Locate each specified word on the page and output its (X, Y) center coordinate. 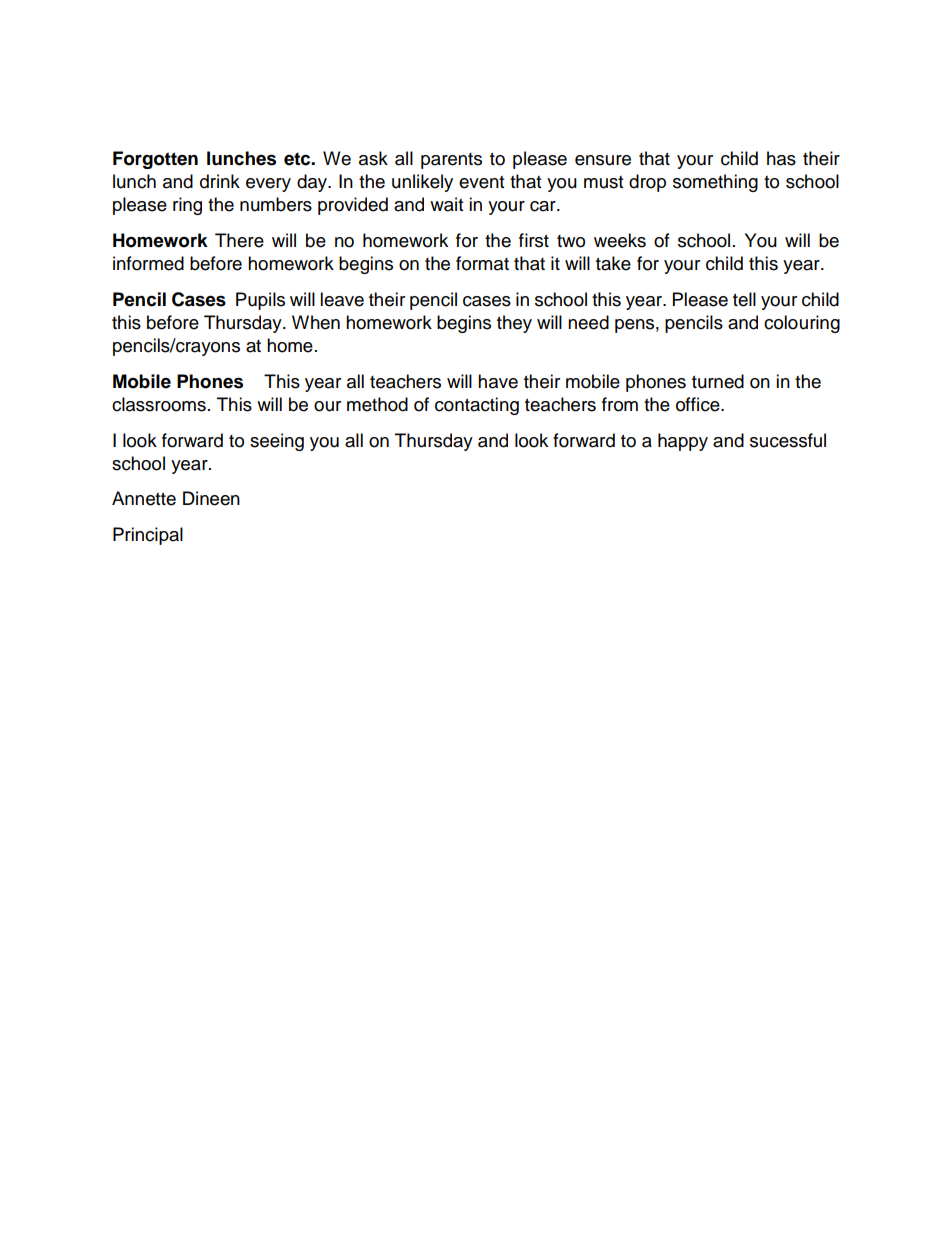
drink (220, 181)
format (482, 263)
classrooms (159, 404)
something (715, 183)
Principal (148, 536)
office (699, 404)
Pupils (260, 301)
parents (451, 161)
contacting (477, 406)
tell (744, 299)
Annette (144, 498)
